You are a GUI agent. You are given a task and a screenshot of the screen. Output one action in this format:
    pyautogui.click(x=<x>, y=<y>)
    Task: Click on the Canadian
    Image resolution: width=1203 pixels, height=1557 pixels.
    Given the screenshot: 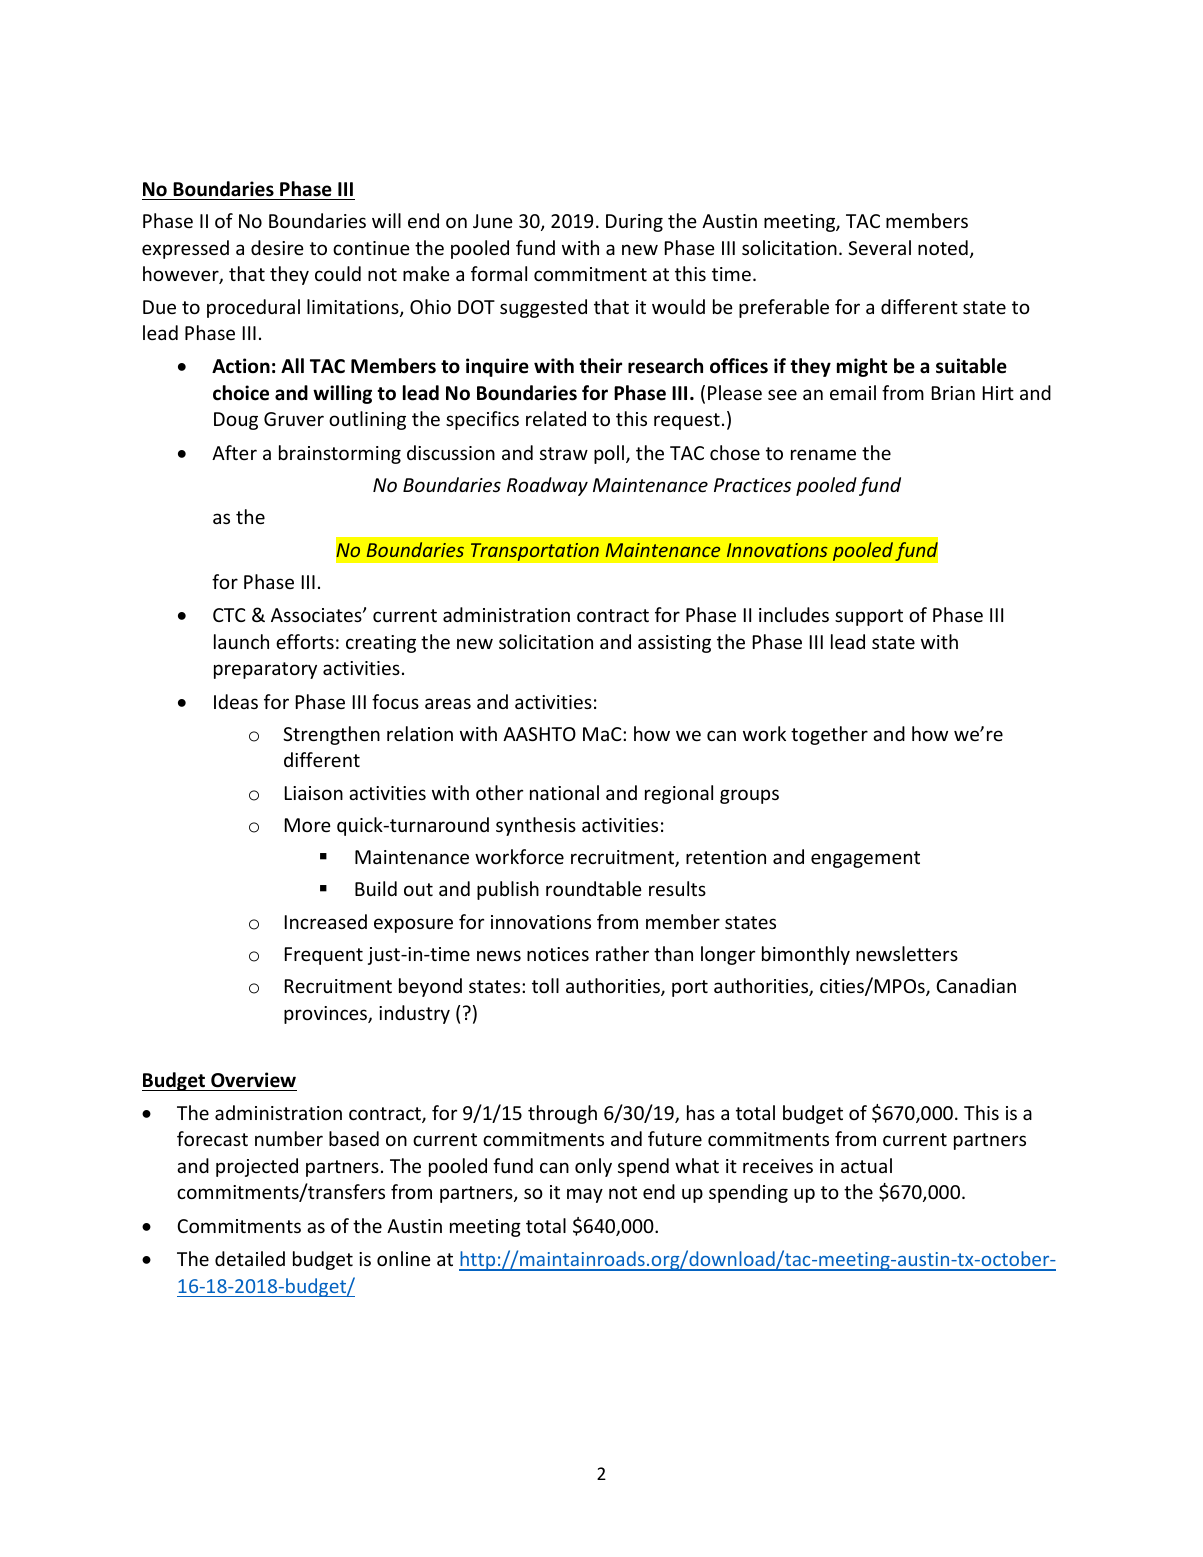 What is the action you would take?
    pyautogui.click(x=976, y=985)
